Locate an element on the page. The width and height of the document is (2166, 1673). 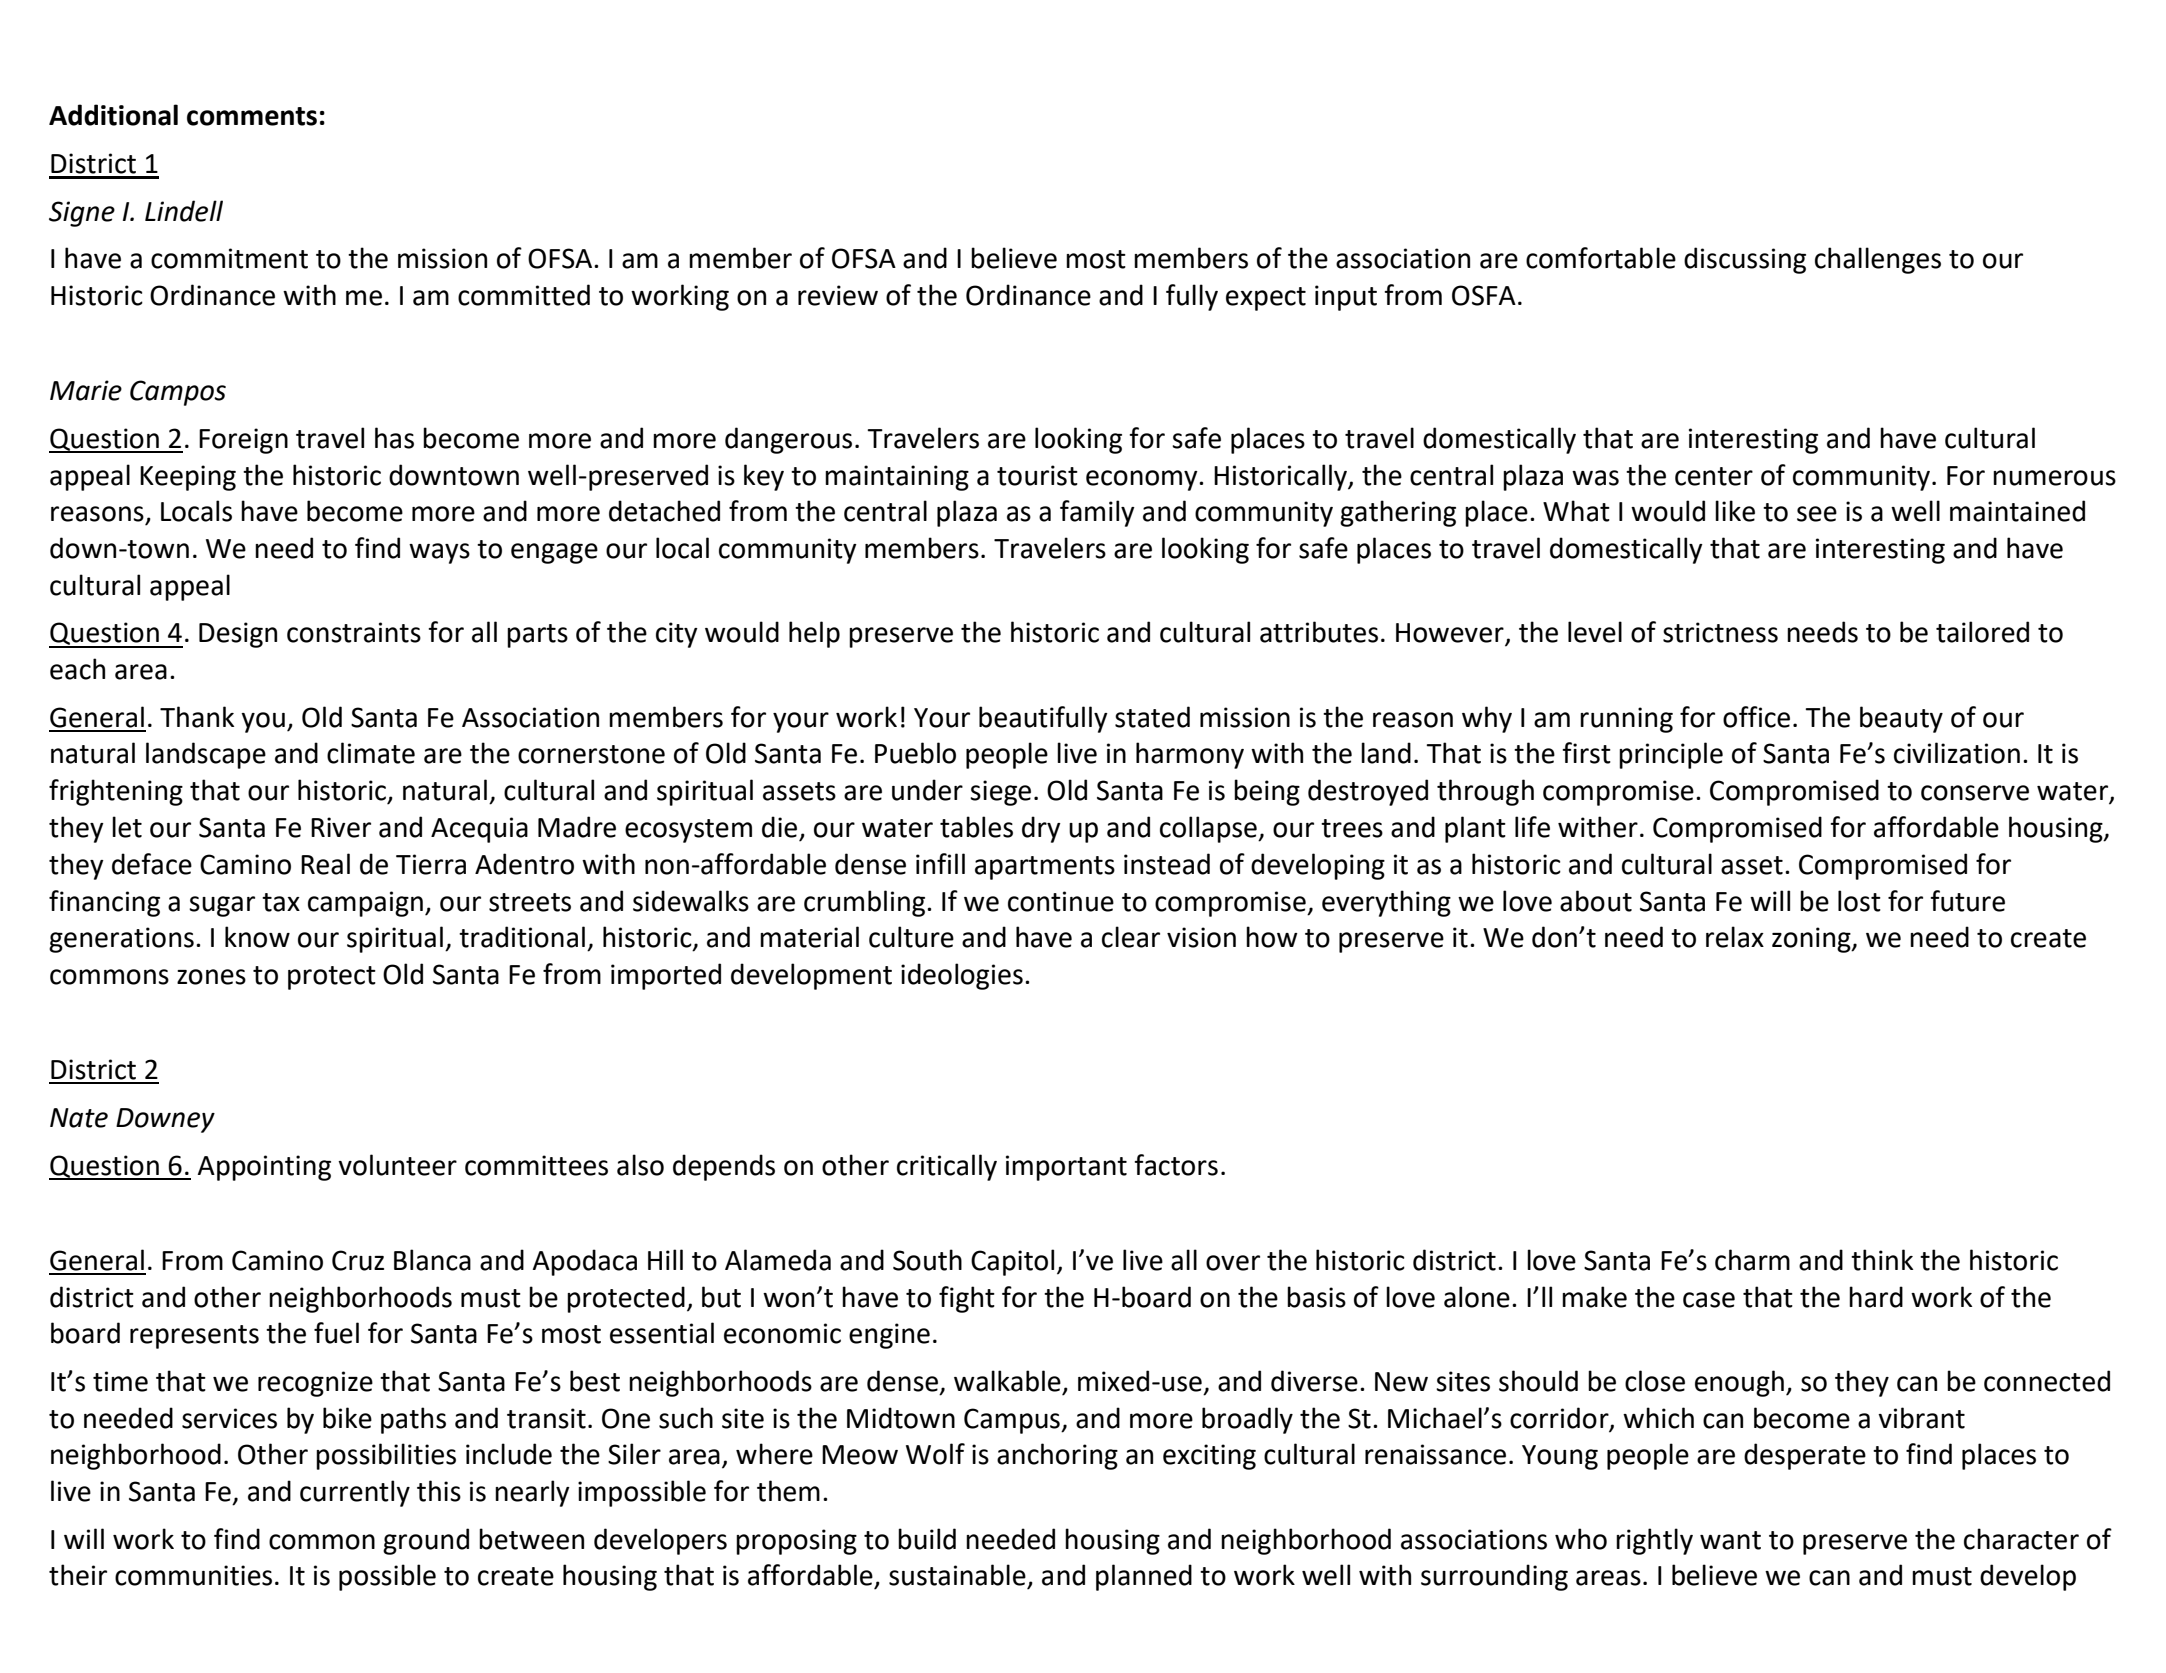
expect is located at coordinates (1266, 299).
